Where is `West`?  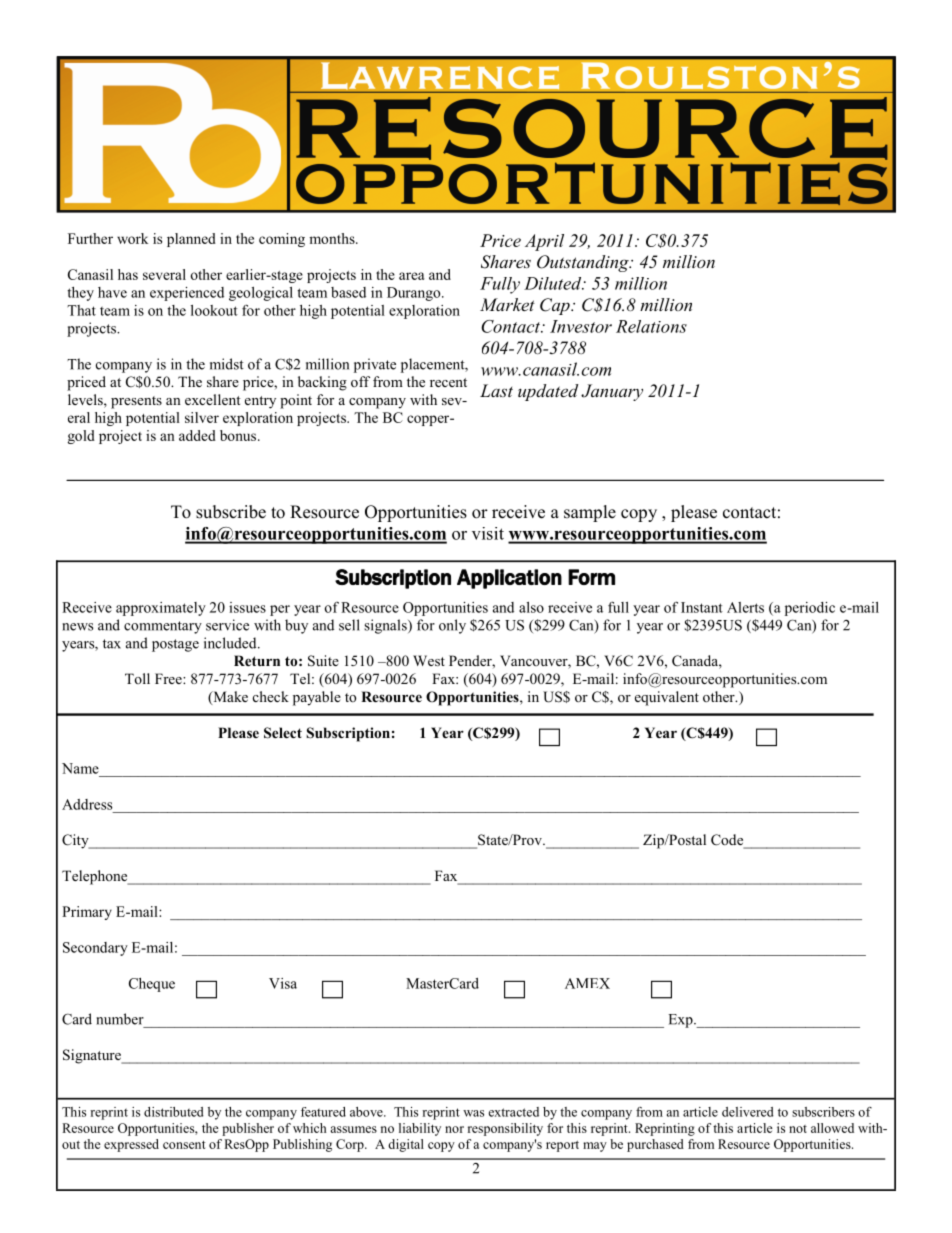
West is located at coordinates (429, 660).
